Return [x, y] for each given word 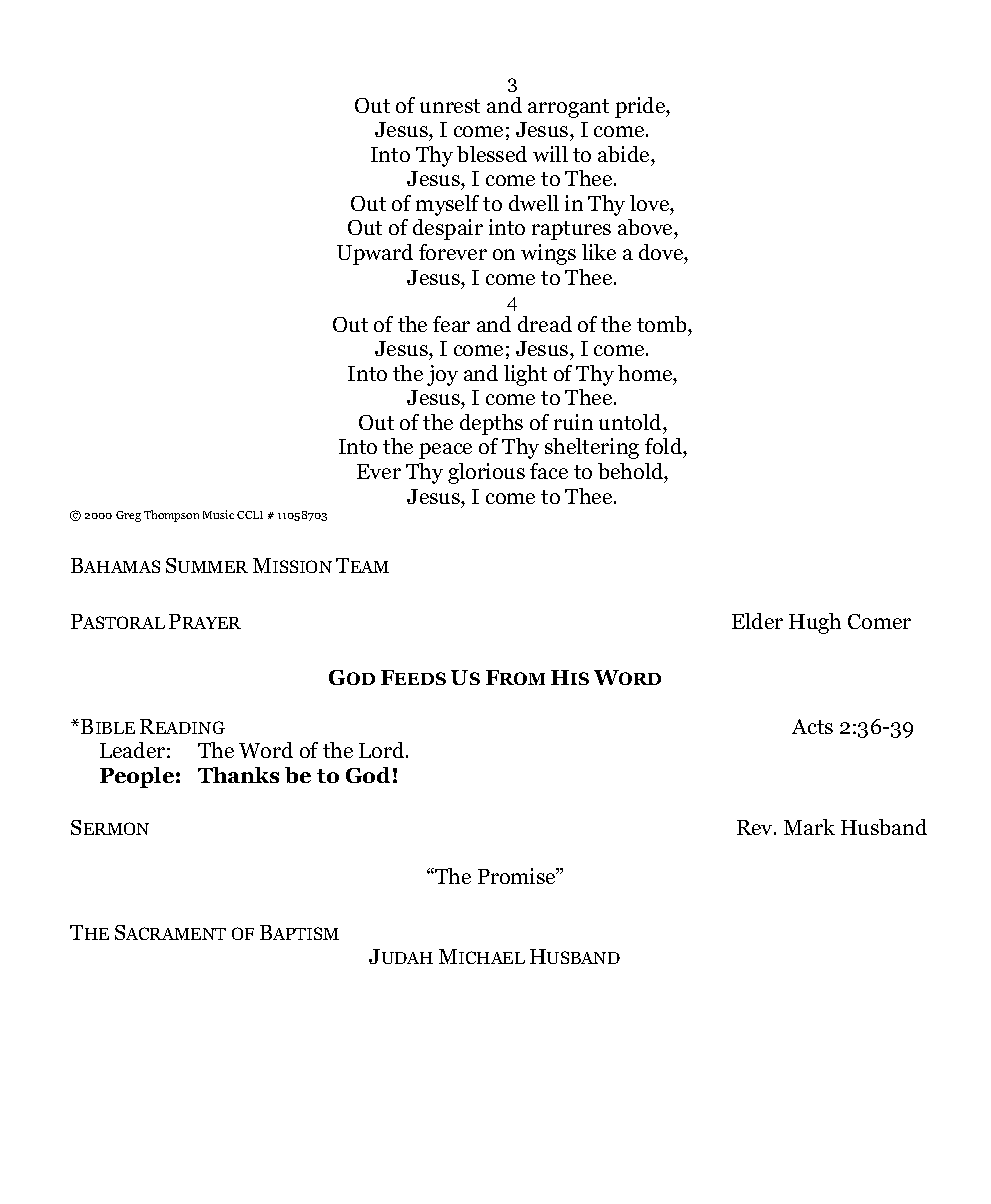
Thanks [238, 775]
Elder [757, 621]
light [525, 375]
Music [218, 514]
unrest [450, 106]
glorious [486, 473]
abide [625, 154]
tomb [663, 324]
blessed [492, 154]
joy [442, 375]
